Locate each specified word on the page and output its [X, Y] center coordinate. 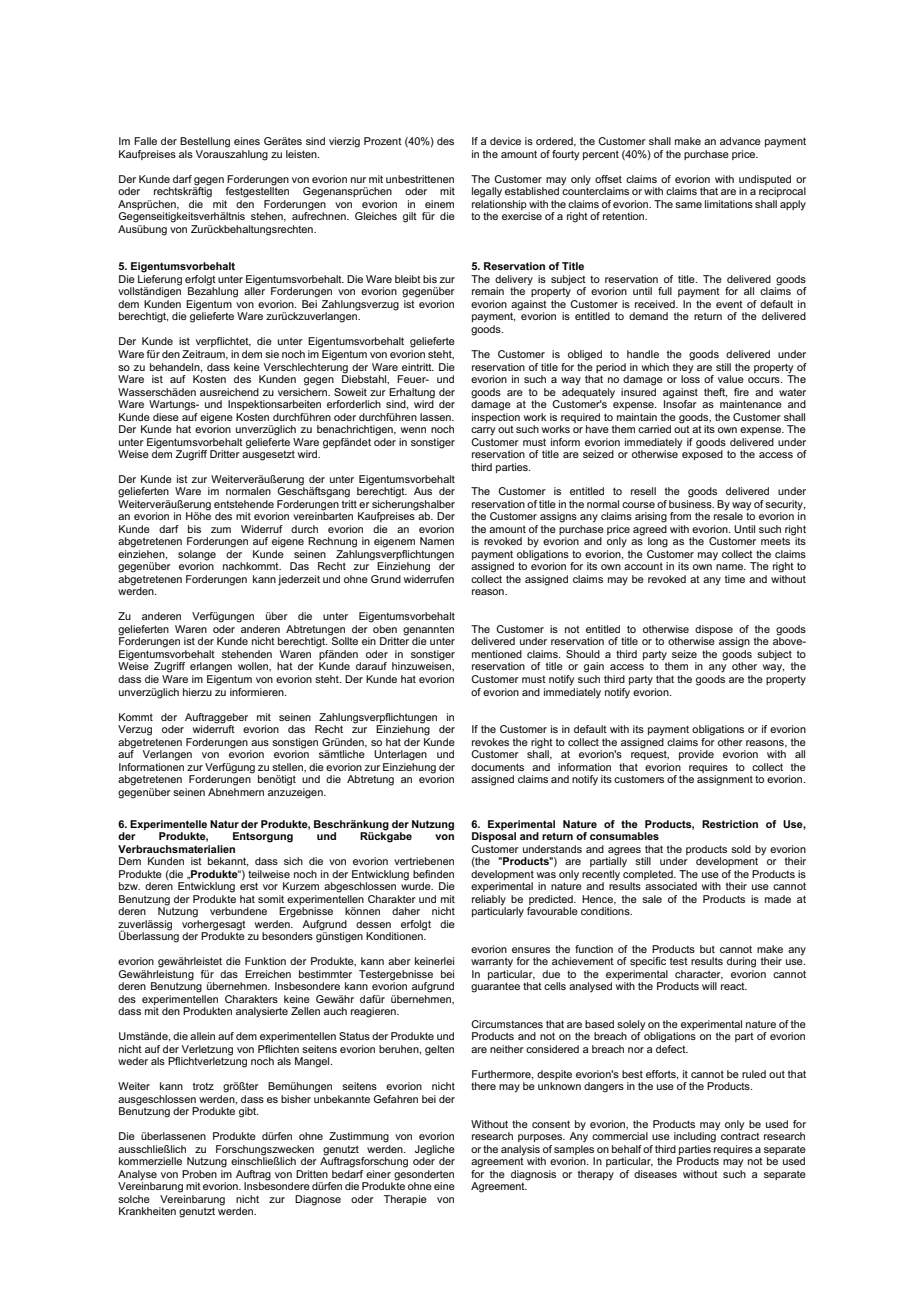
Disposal [494, 837]
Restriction [730, 824]
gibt [248, 1112]
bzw [129, 886]
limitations [729, 204]
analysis [521, 1151]
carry [483, 431]
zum [221, 530]
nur [358, 180]
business [691, 504]
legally [487, 192]
